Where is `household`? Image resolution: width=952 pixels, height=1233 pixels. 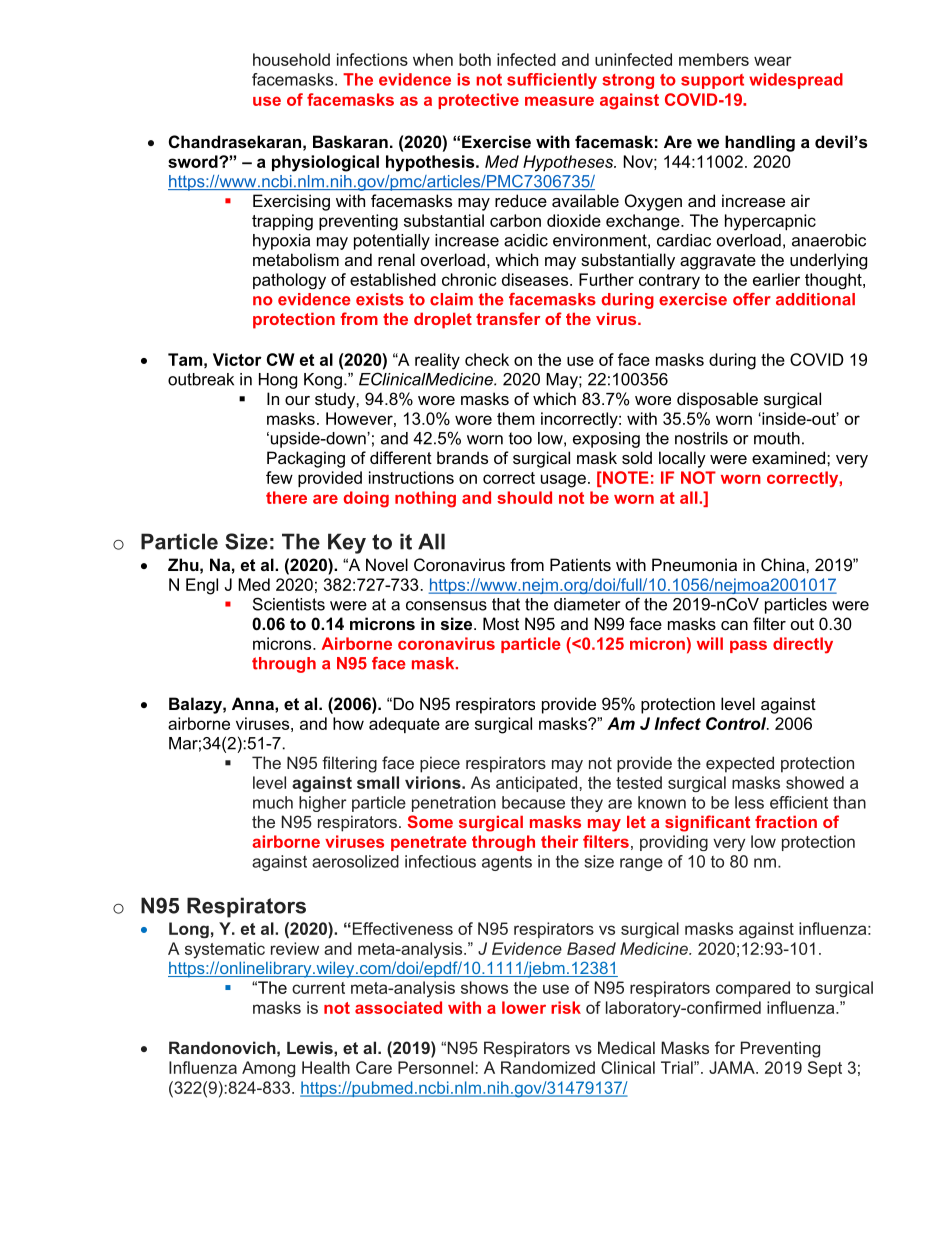 household is located at coordinates (291, 59).
